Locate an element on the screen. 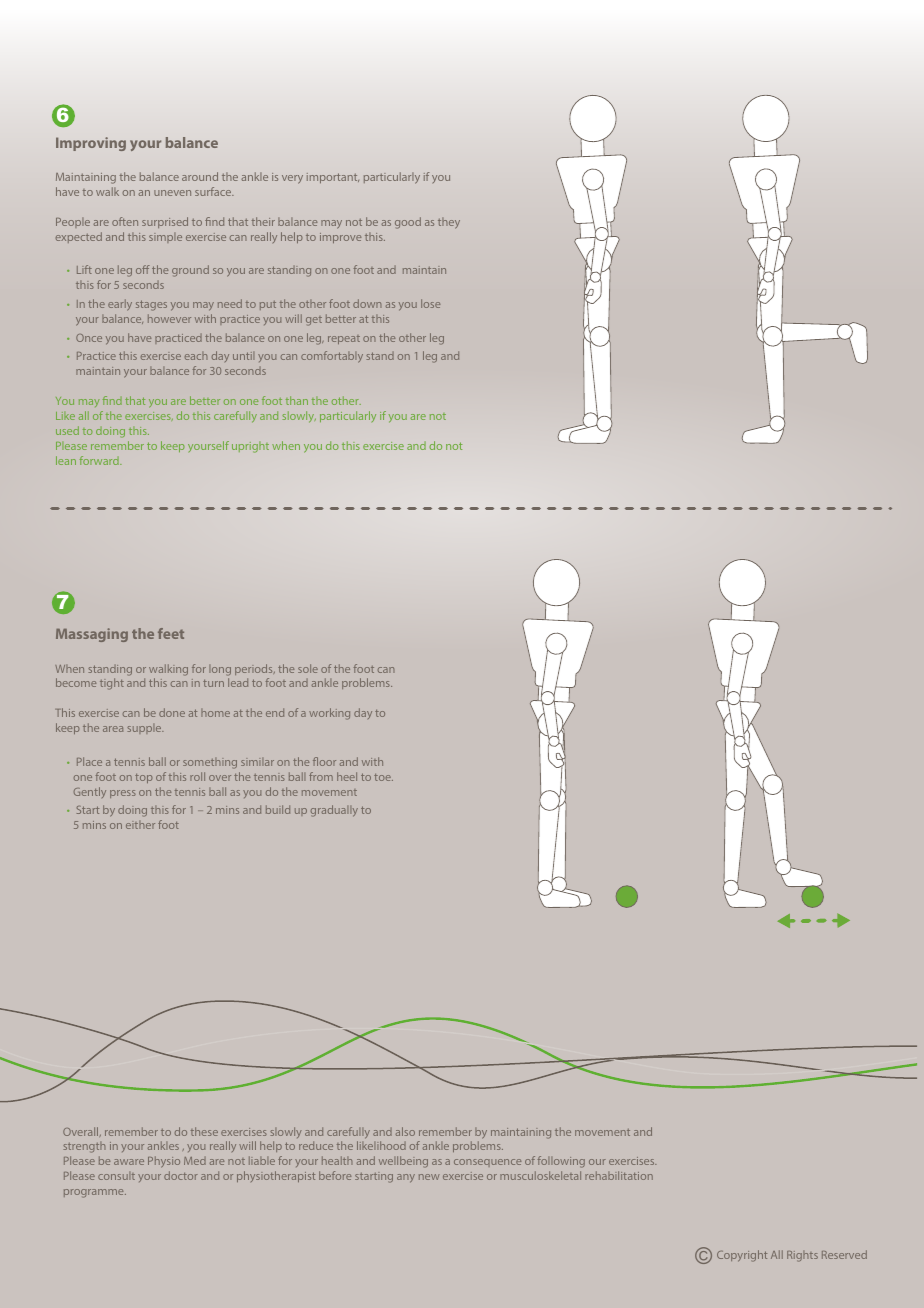 The height and width of the screenshot is (1308, 924). rehabilitation is located at coordinates (619, 1175).
